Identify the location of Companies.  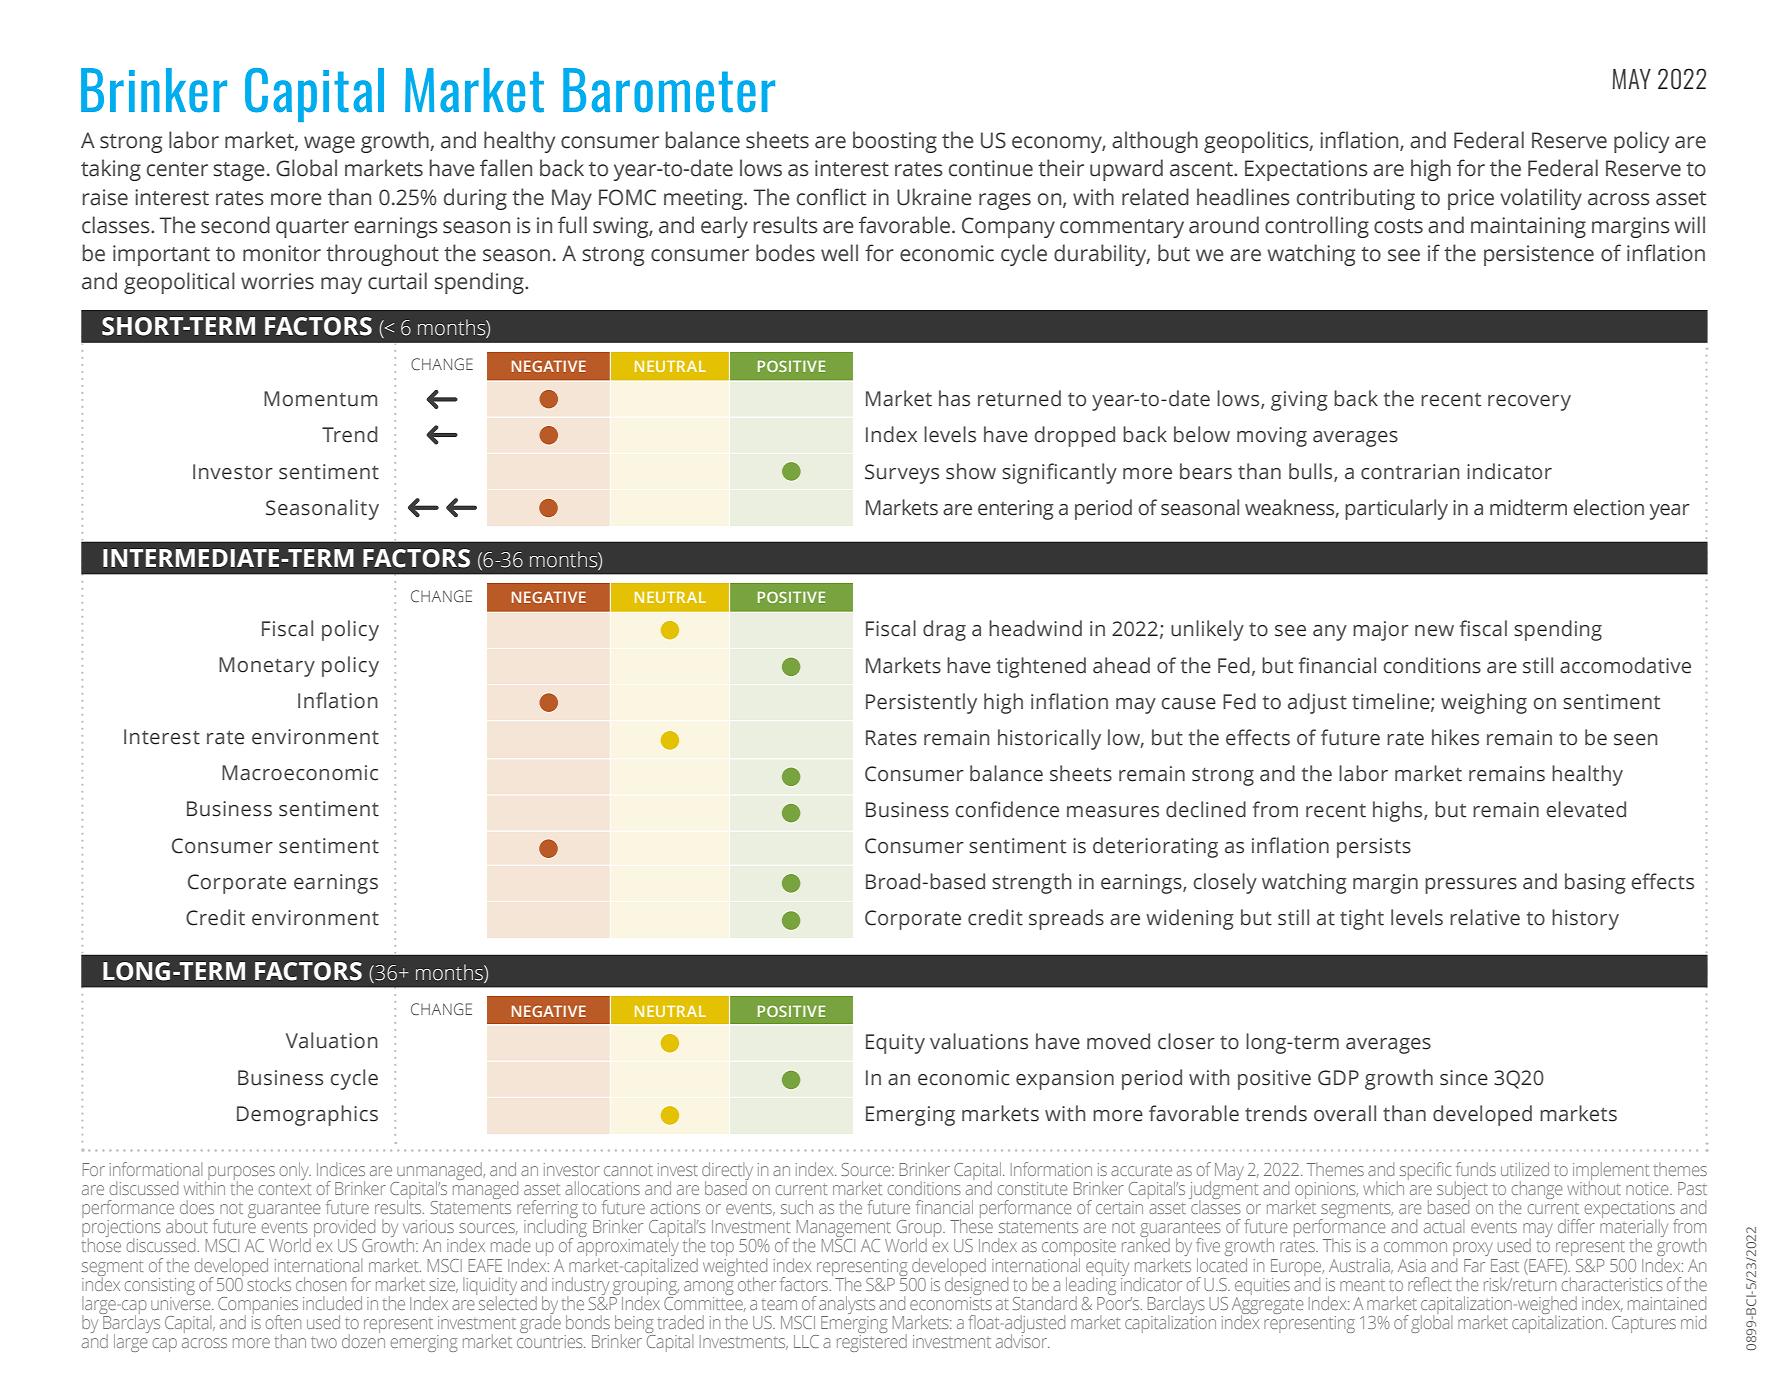
(258, 1307).
